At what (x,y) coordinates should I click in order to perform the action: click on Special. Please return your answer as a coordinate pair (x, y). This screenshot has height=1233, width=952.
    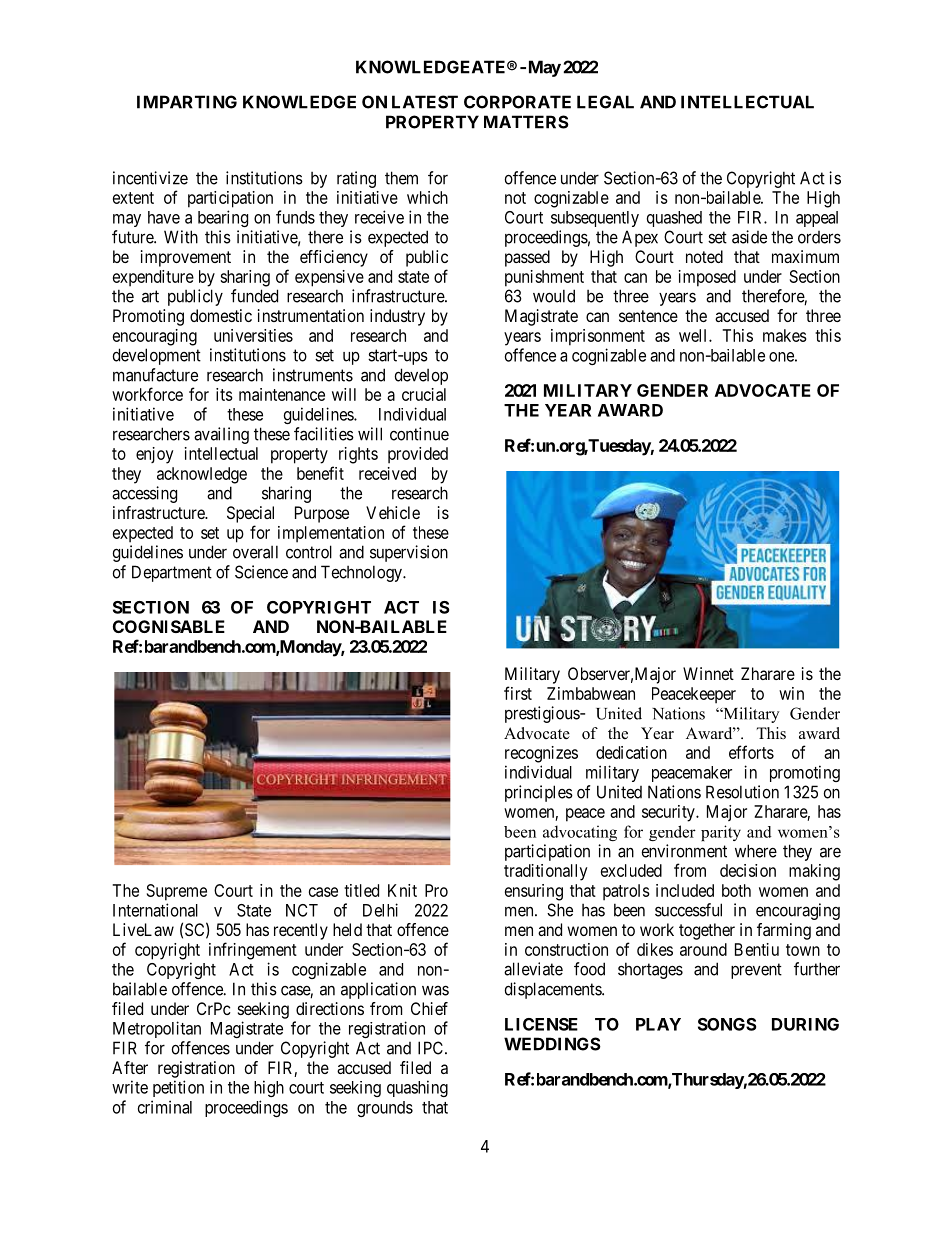
    Looking at the image, I should click on (250, 514).
